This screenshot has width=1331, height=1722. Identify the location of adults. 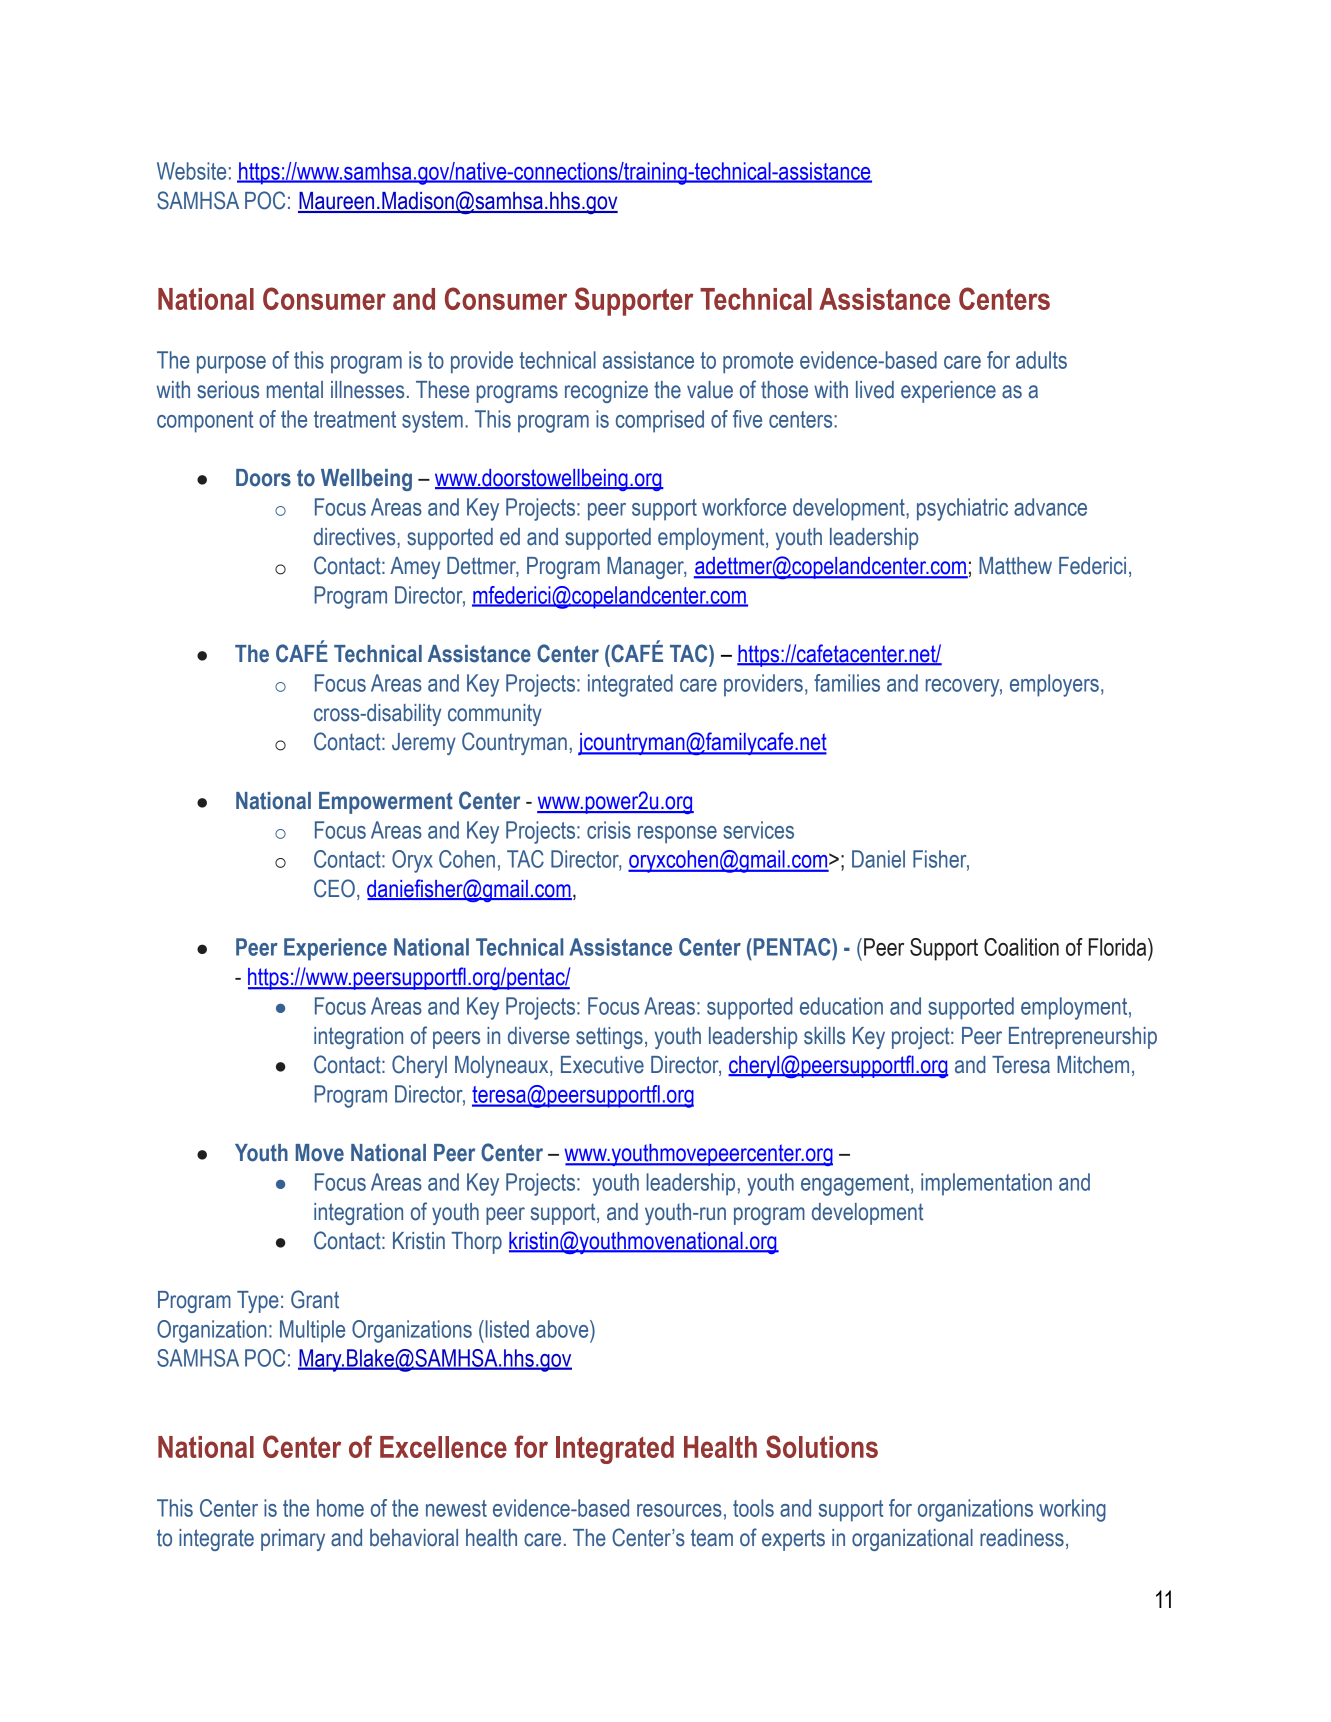
(1041, 360).
